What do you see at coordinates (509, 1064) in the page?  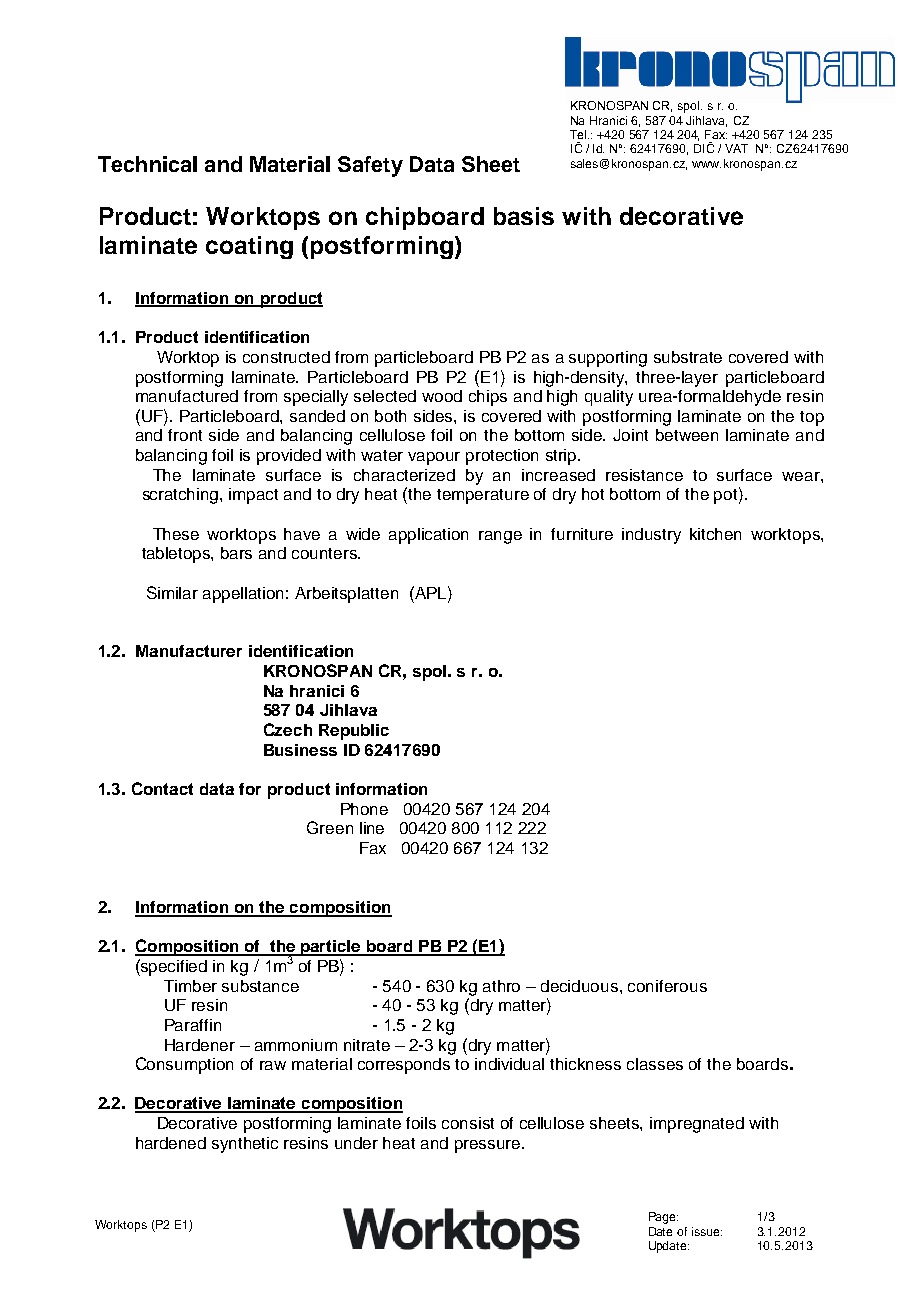 I see `individual` at bounding box center [509, 1064].
